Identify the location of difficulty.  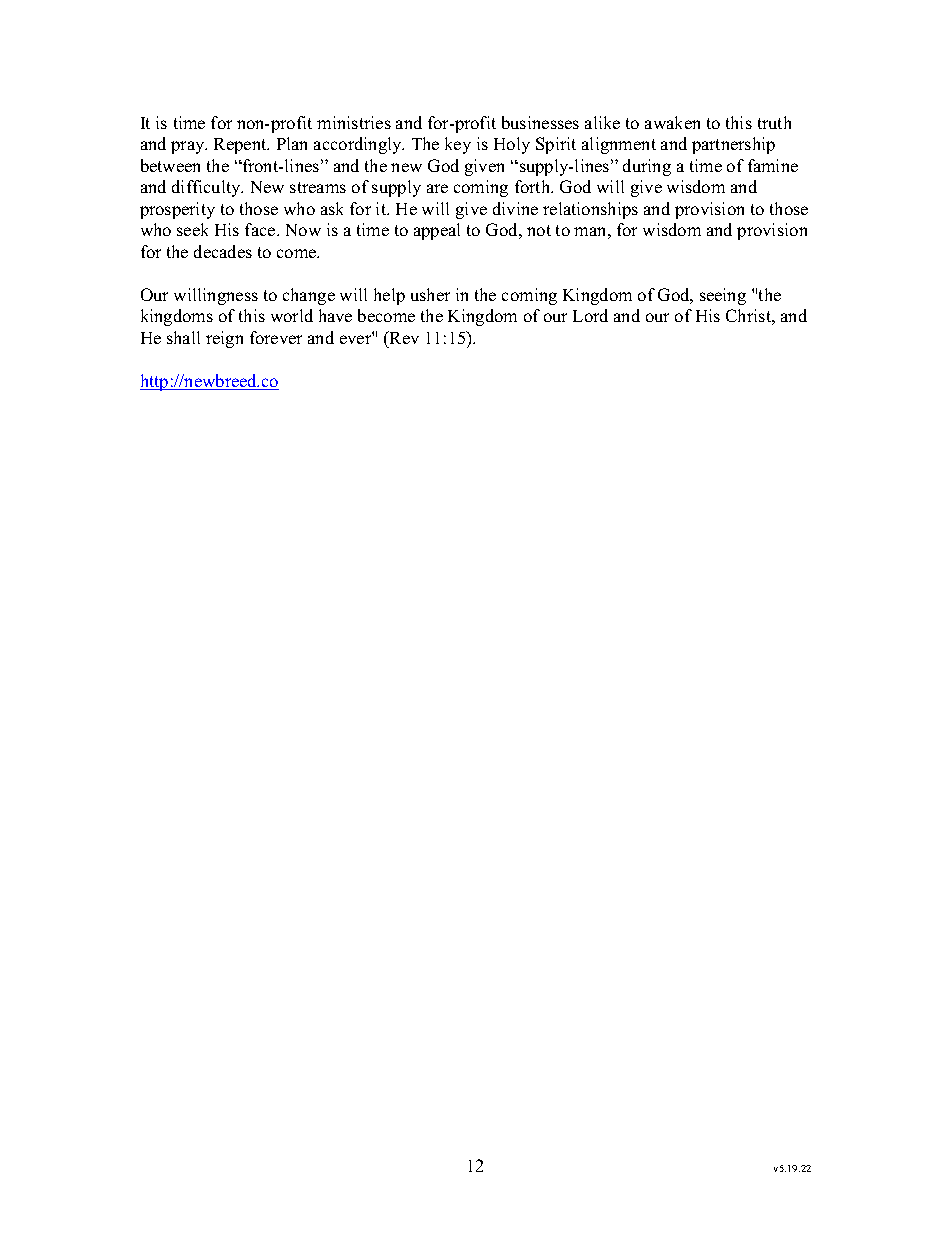
(207, 188).
